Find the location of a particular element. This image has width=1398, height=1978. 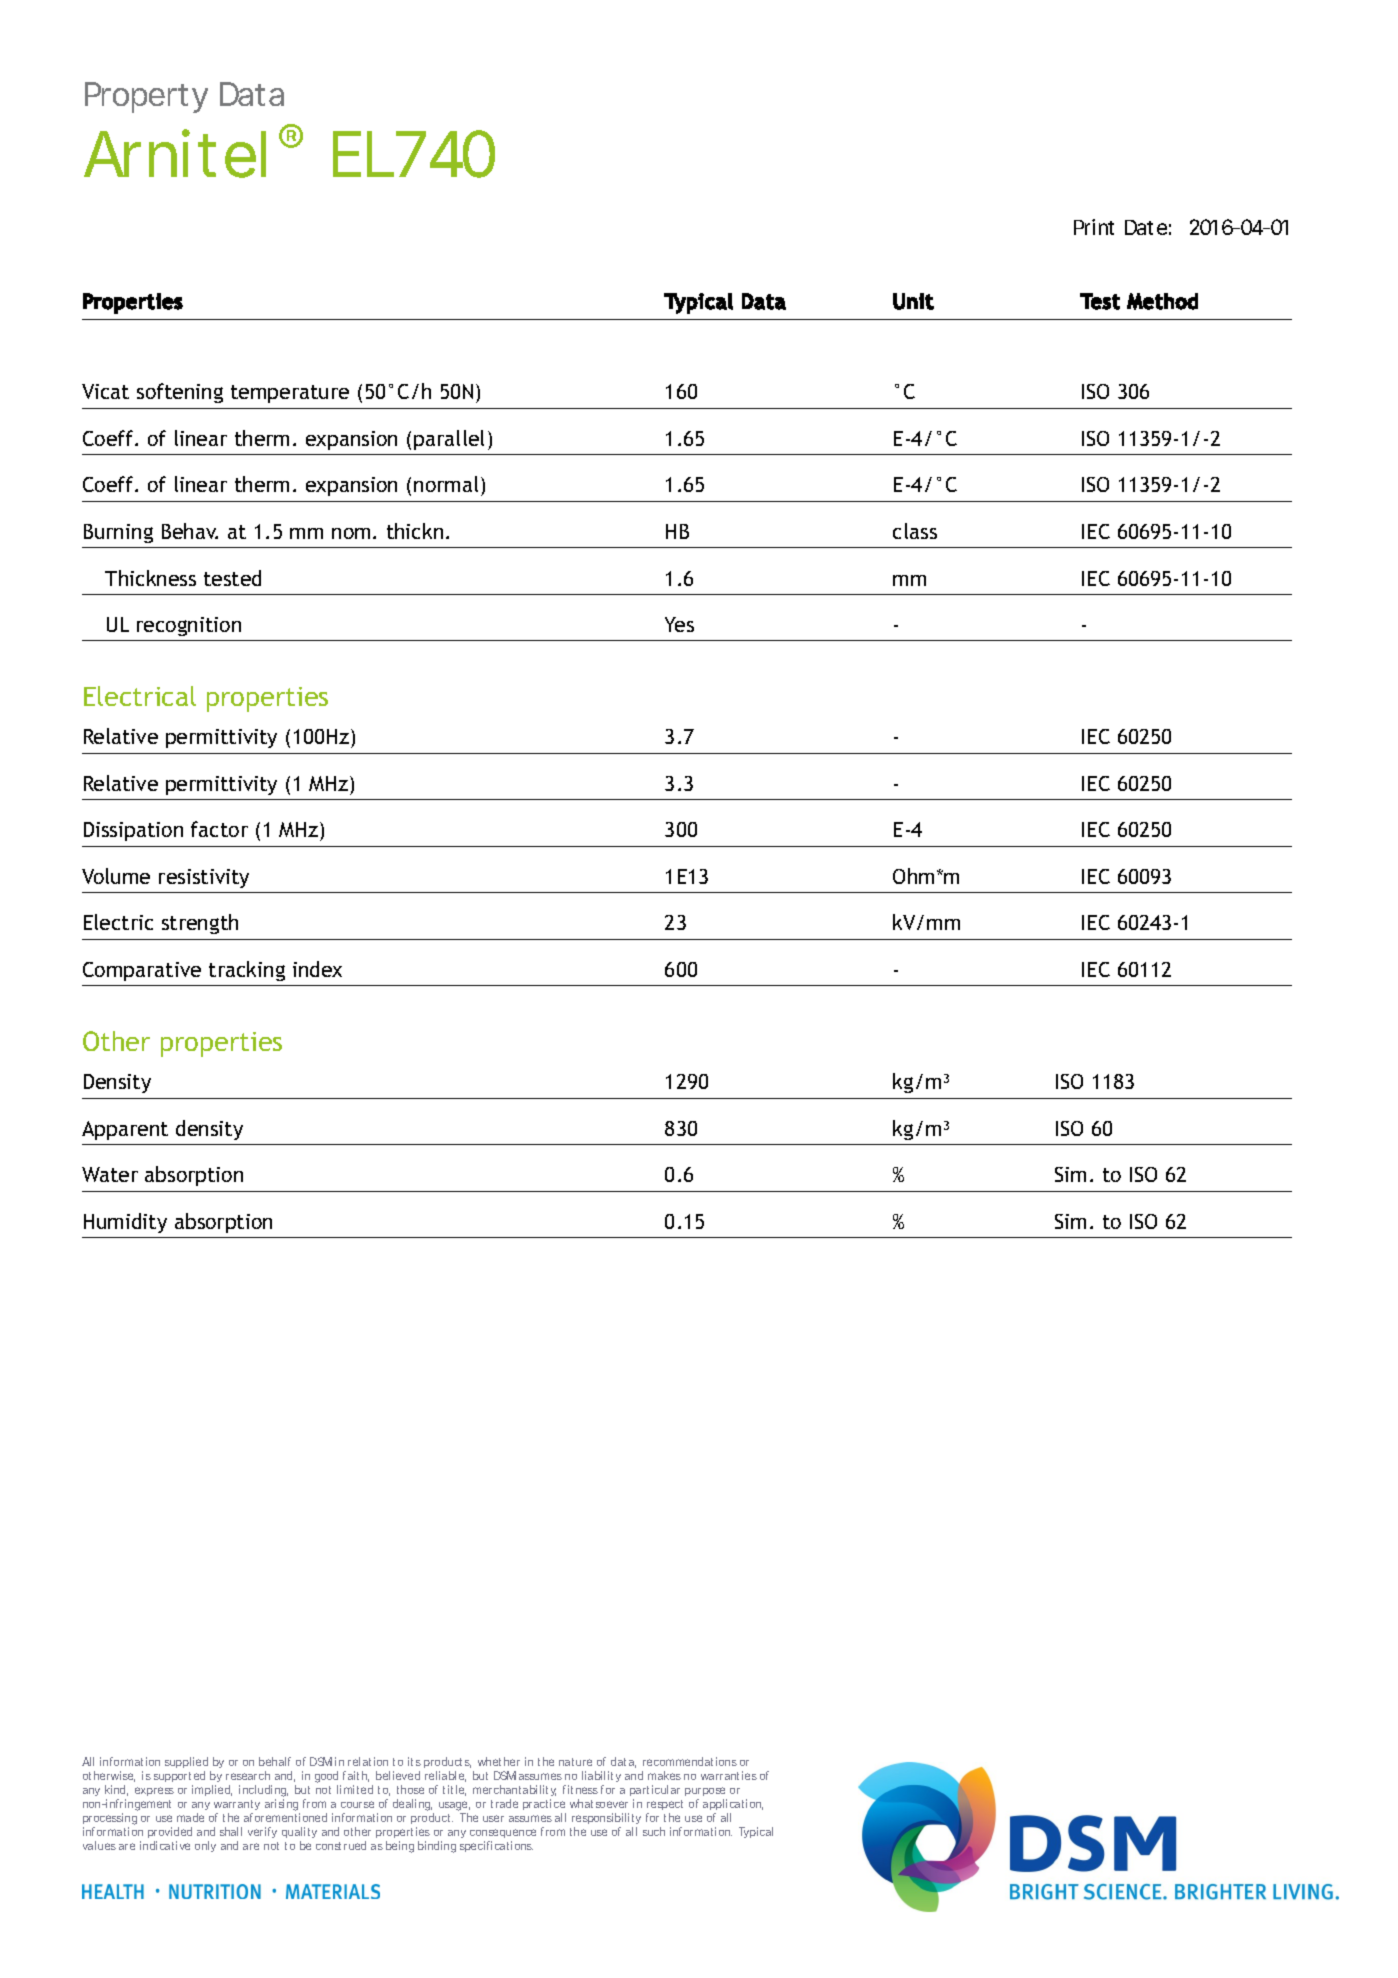

Unit is located at coordinates (913, 301).
